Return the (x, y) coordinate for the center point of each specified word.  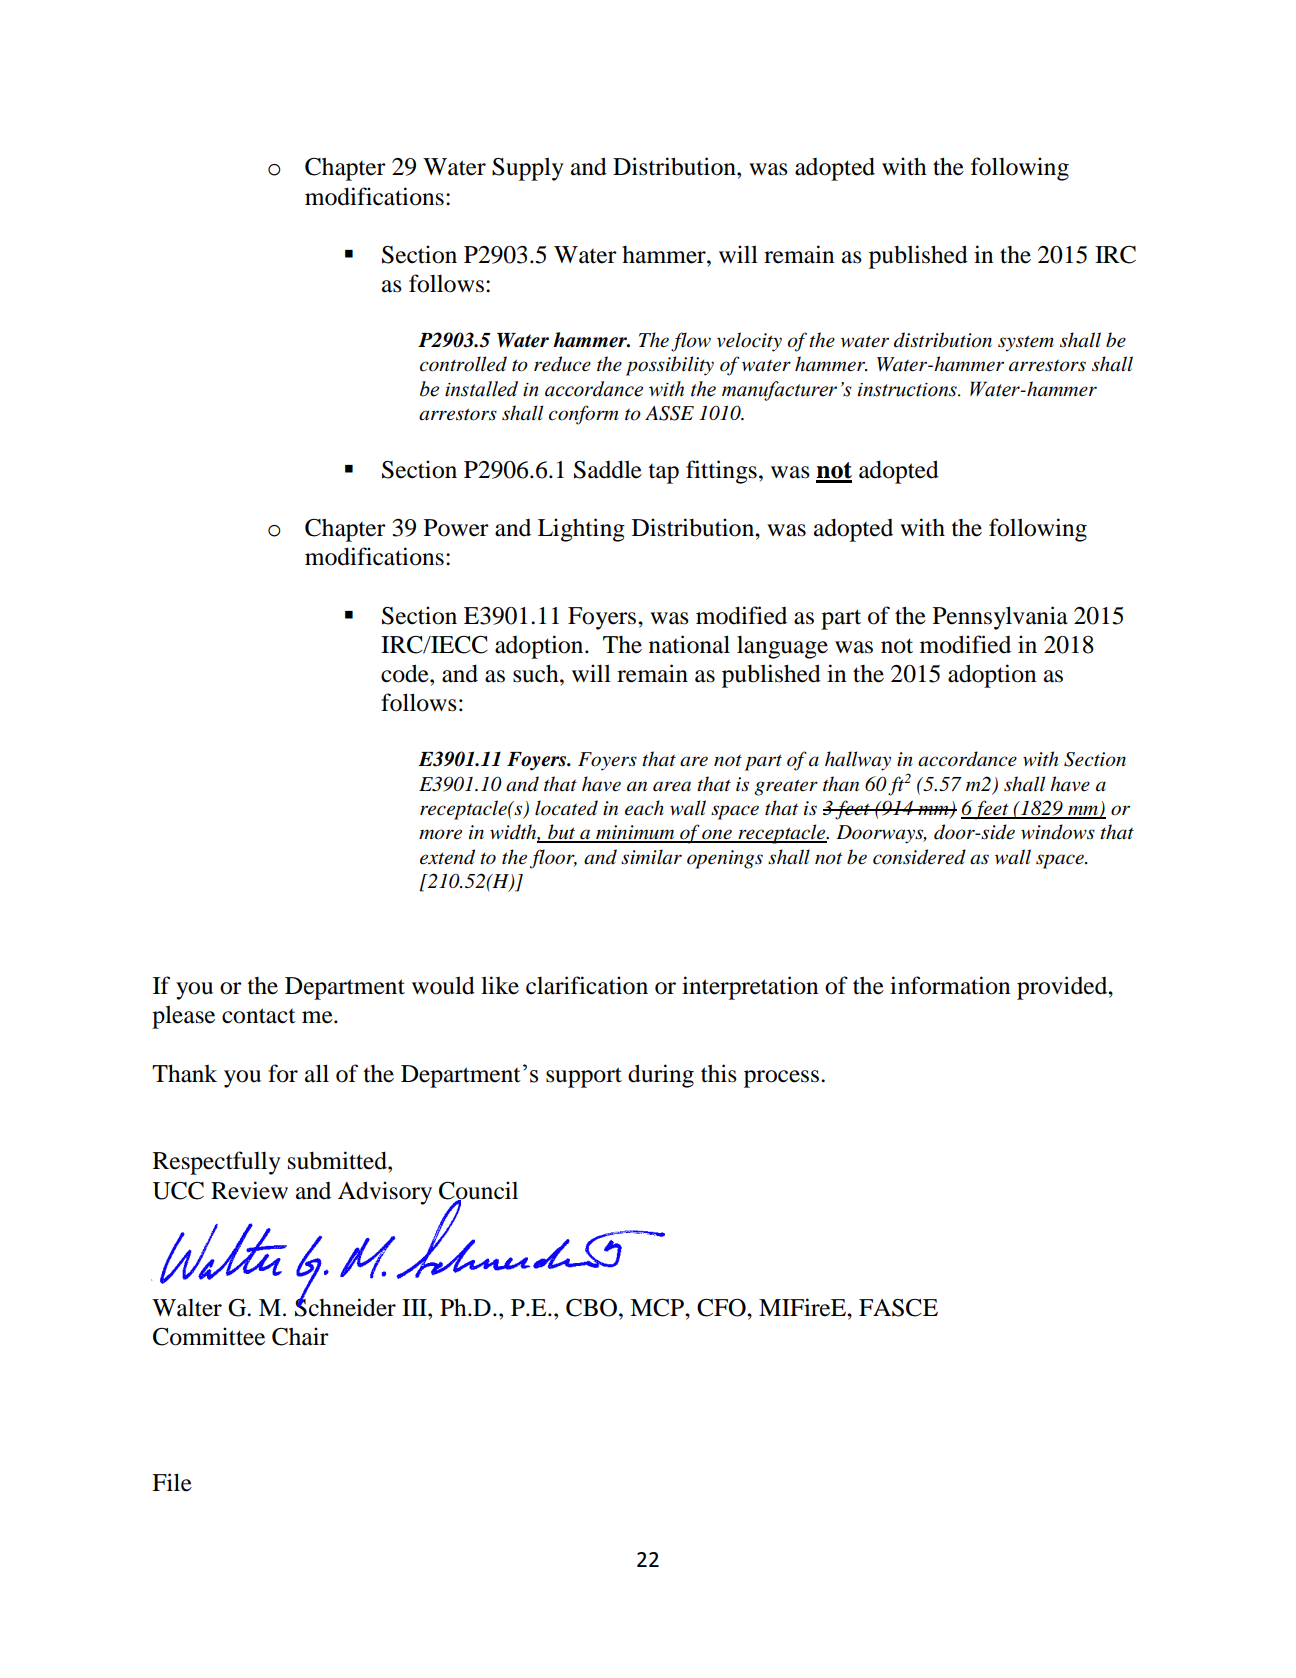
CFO (722, 1308)
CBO (593, 1308)
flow (691, 342)
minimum (635, 833)
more (440, 834)
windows (1058, 832)
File (172, 1482)
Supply (528, 169)
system (1026, 343)
